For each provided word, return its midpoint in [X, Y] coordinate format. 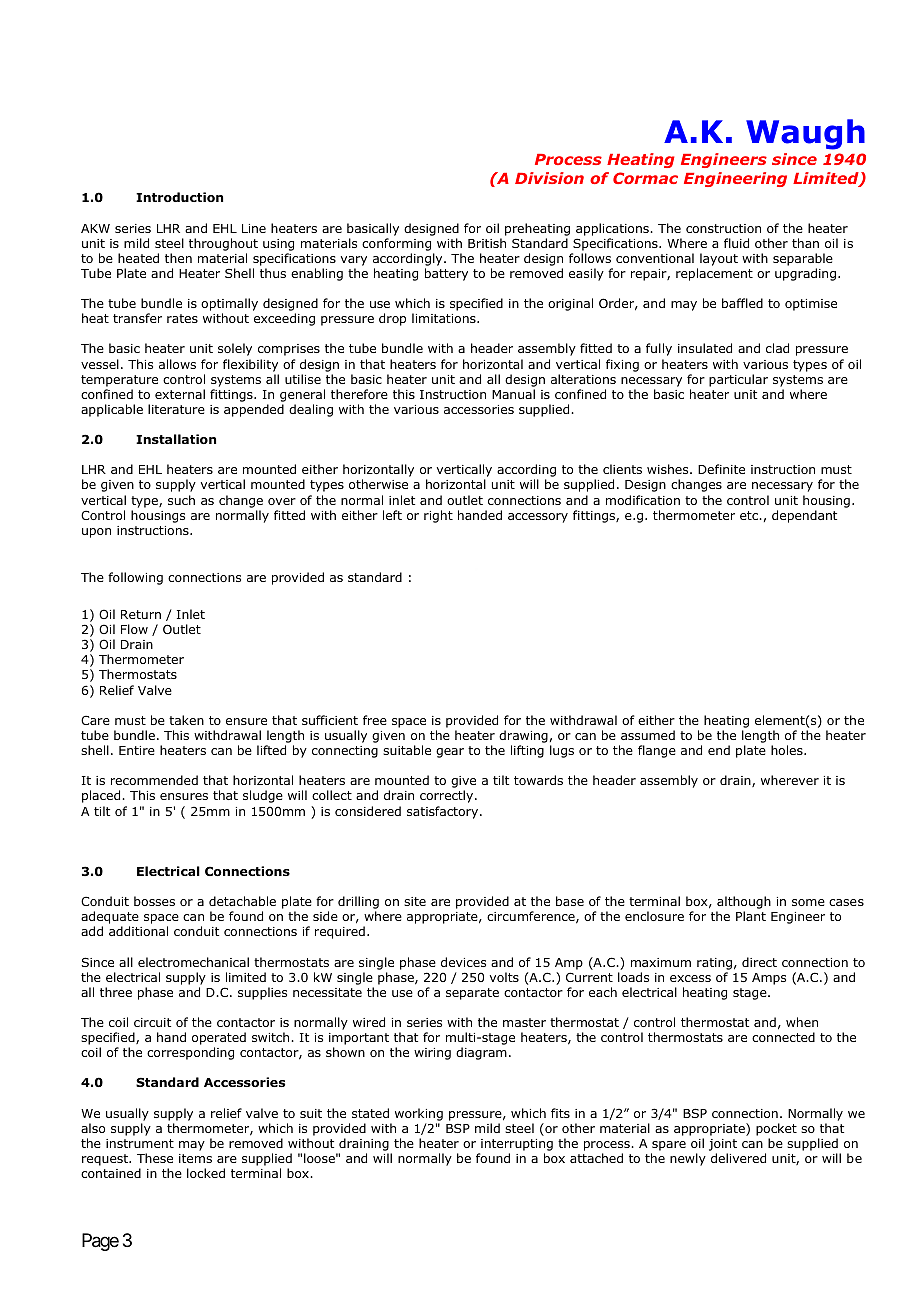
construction [723, 228]
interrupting [517, 1145]
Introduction [179, 197]
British [487, 243]
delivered [738, 1158]
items [195, 1158]
